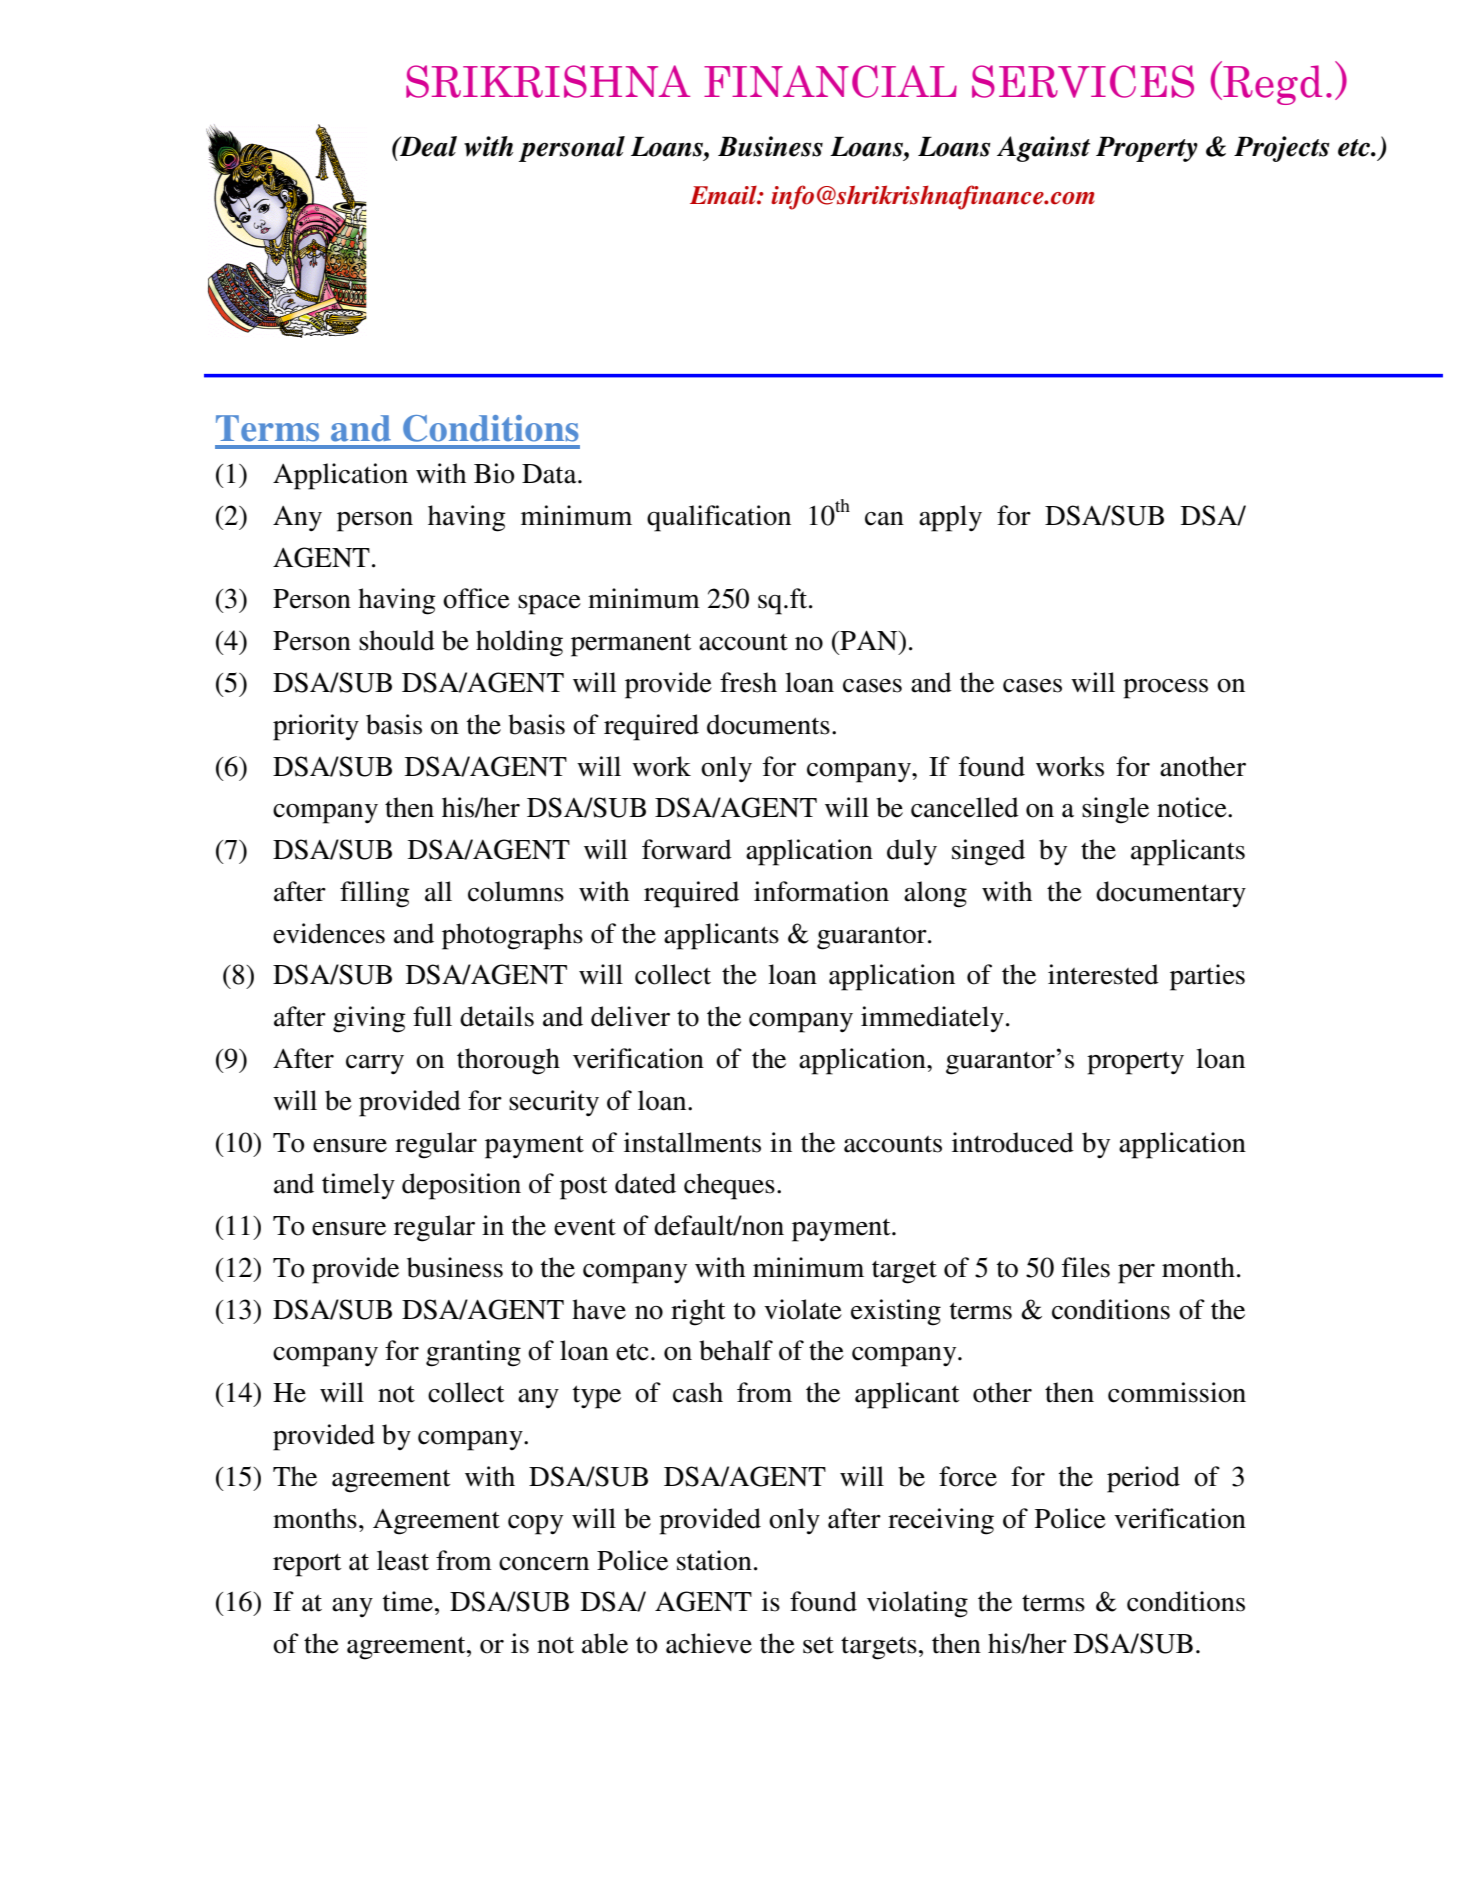  Describe the element at coordinates (403, 1560) in the document. I see `least` at that location.
